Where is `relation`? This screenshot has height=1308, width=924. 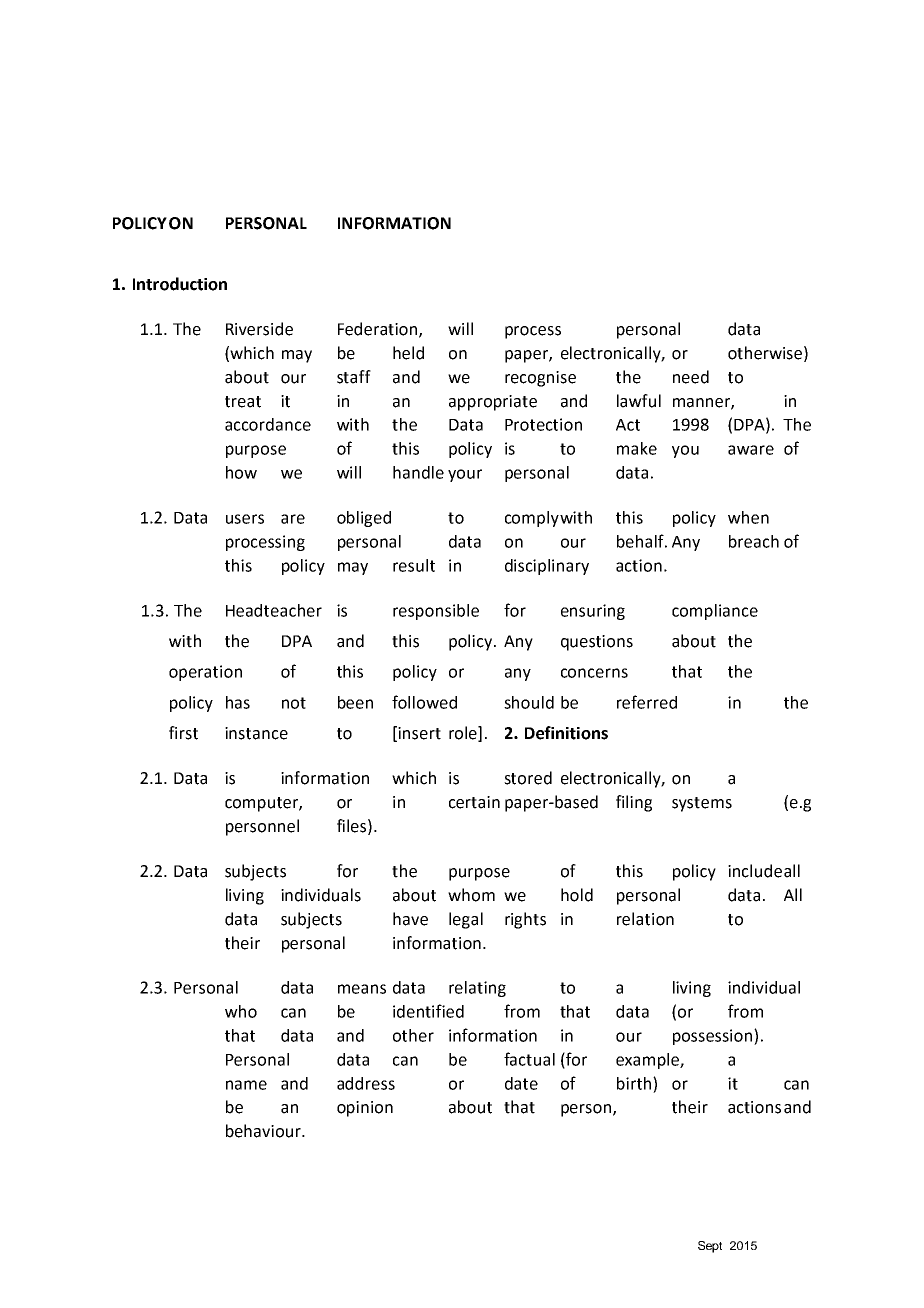
relation is located at coordinates (645, 919).
